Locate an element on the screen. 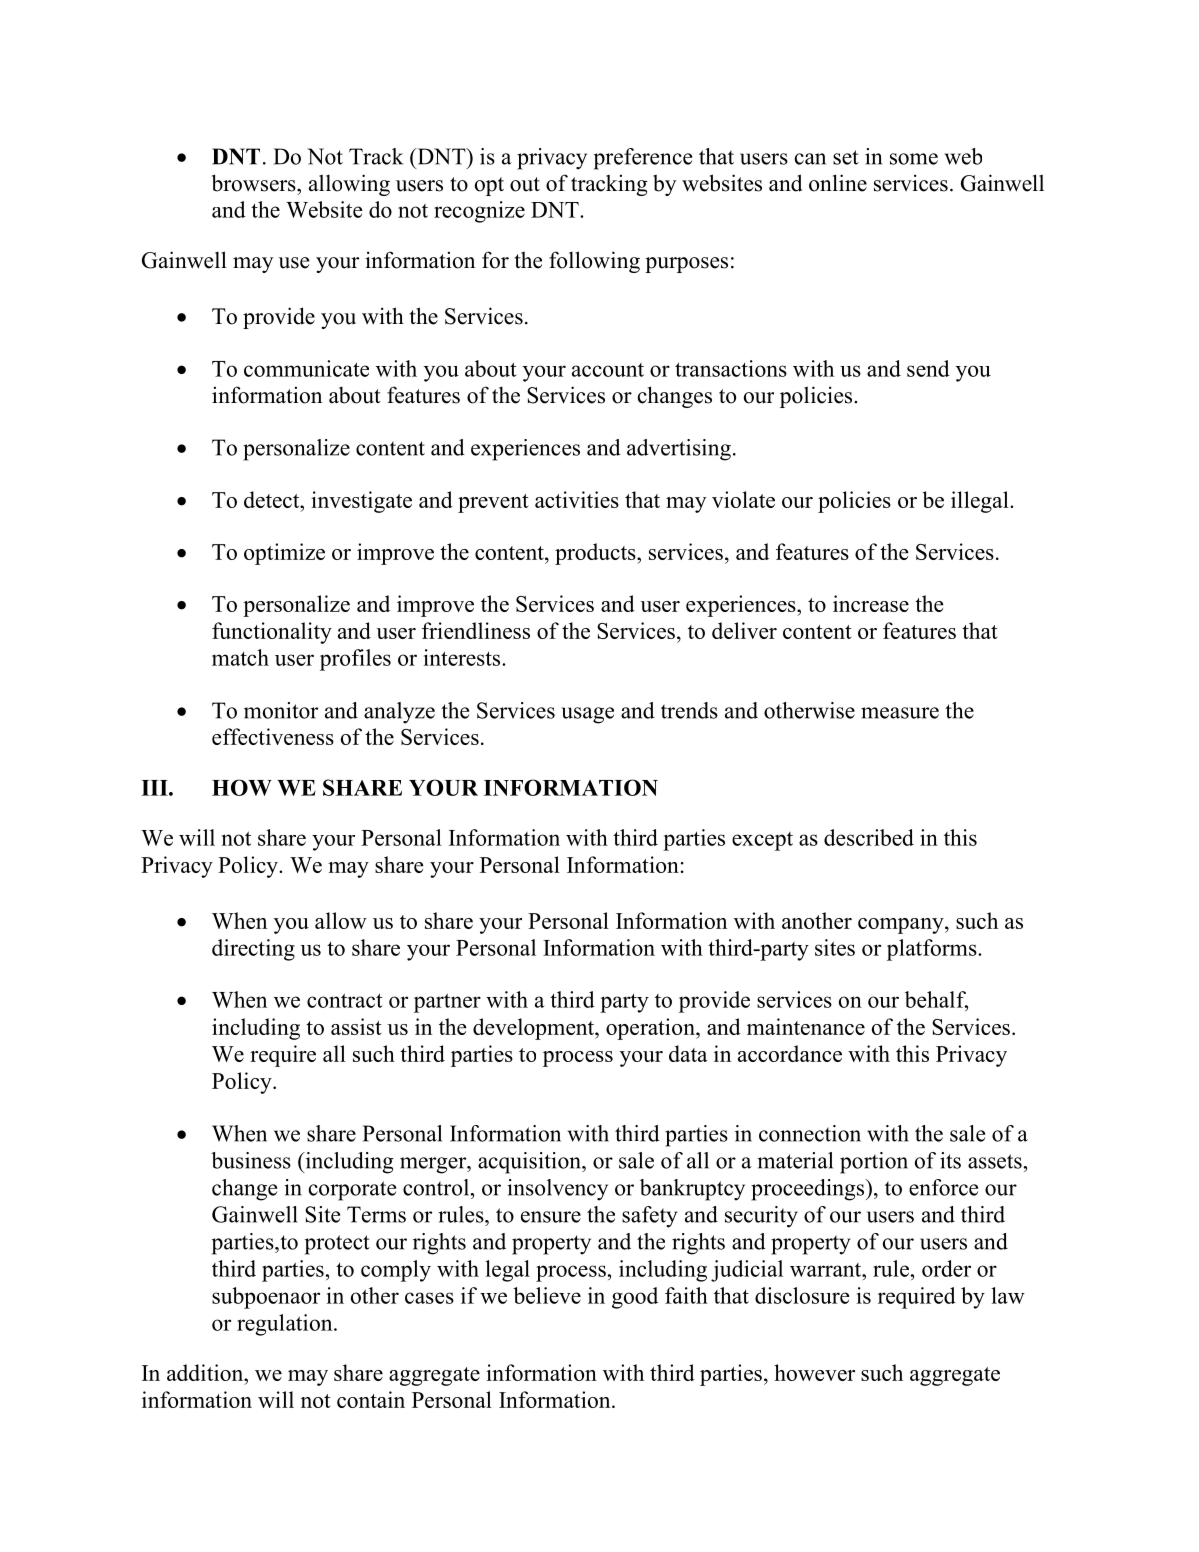 This screenshot has height=1552, width=1199. operation is located at coordinates (651, 1029).
